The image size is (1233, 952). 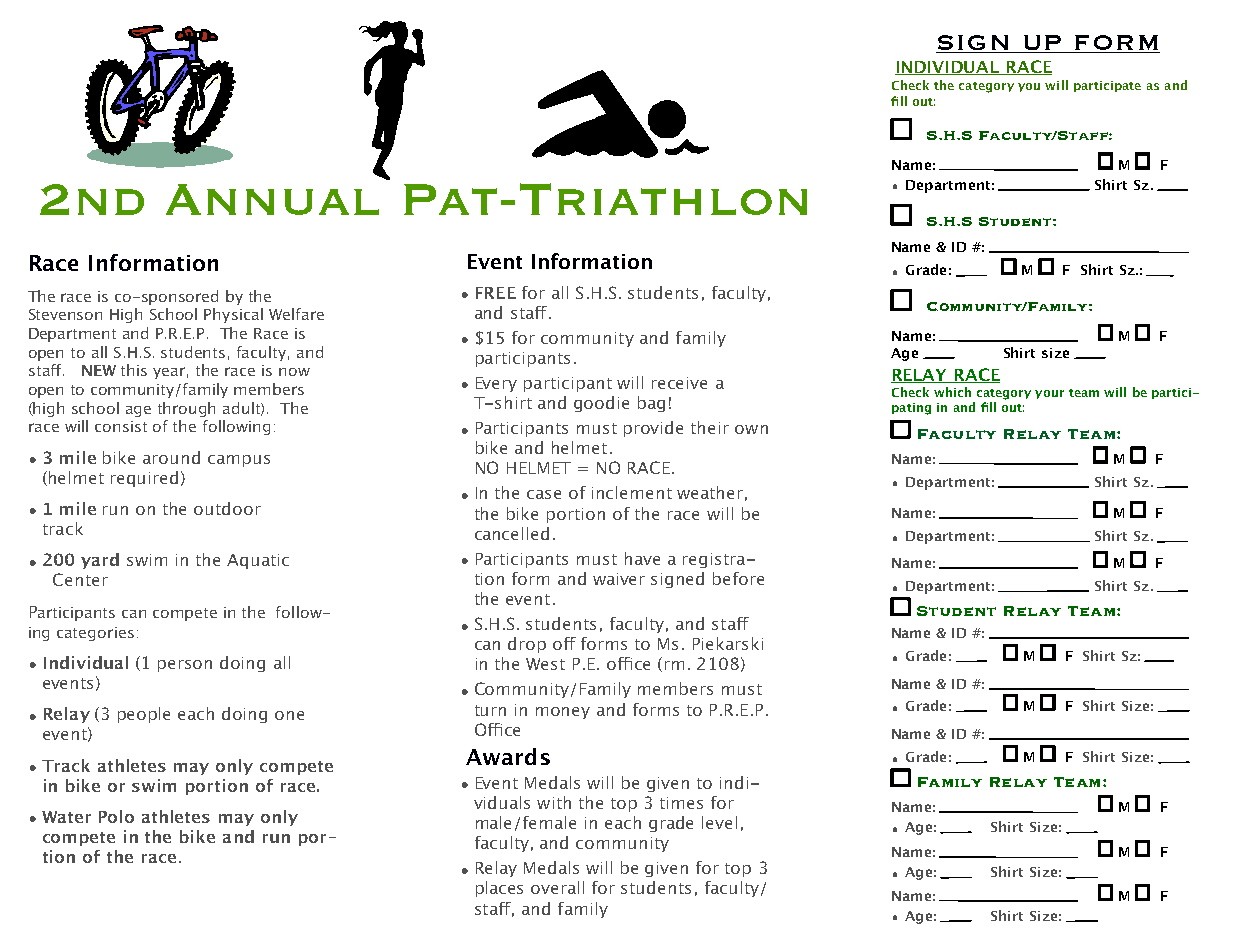 What do you see at coordinates (710, 492) in the screenshot?
I see `weather` at bounding box center [710, 492].
